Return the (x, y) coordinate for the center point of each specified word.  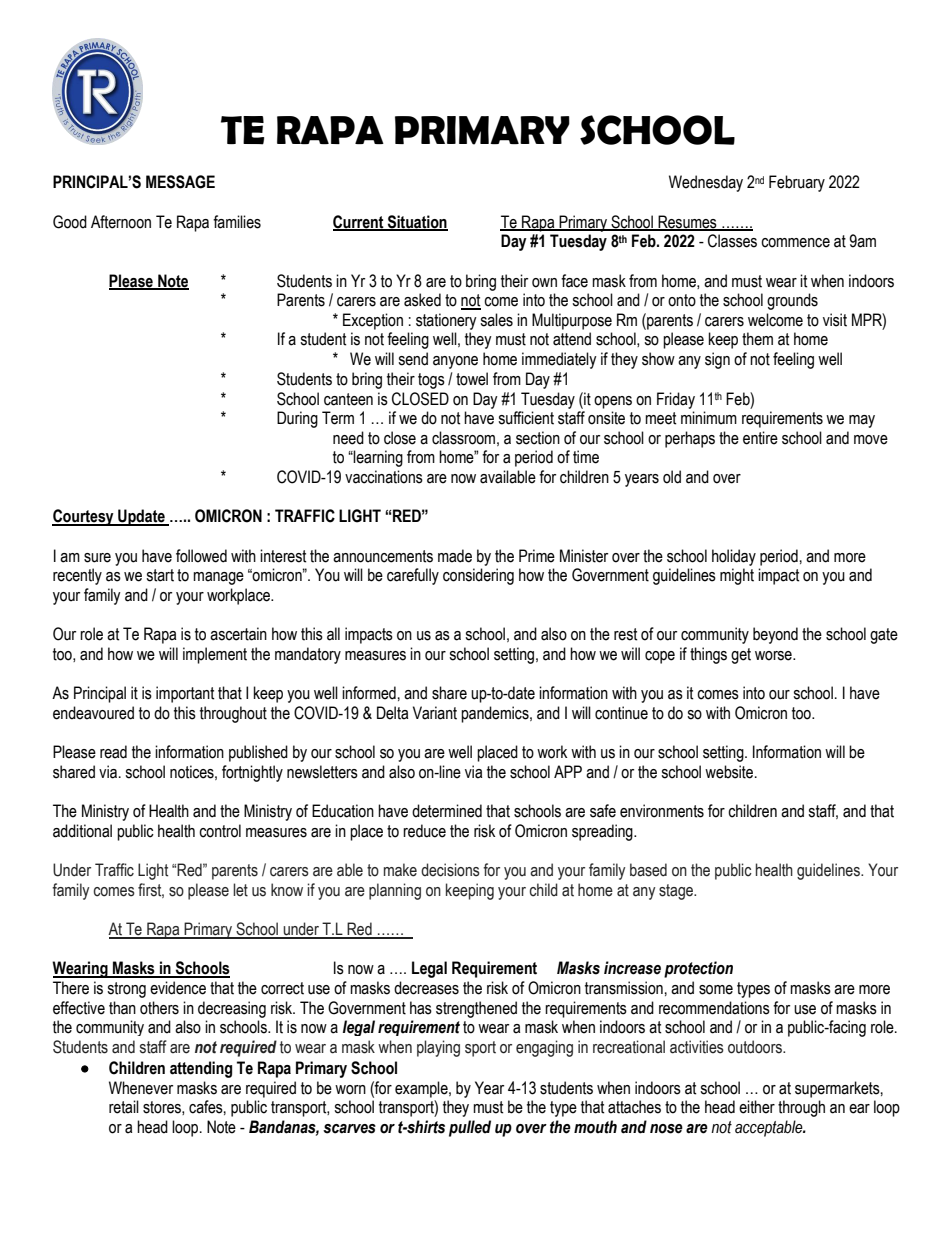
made (455, 556)
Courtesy (84, 517)
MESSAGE (180, 182)
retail (124, 1107)
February (797, 183)
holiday (734, 557)
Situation (416, 222)
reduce (424, 831)
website (730, 772)
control (220, 831)
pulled (470, 1128)
